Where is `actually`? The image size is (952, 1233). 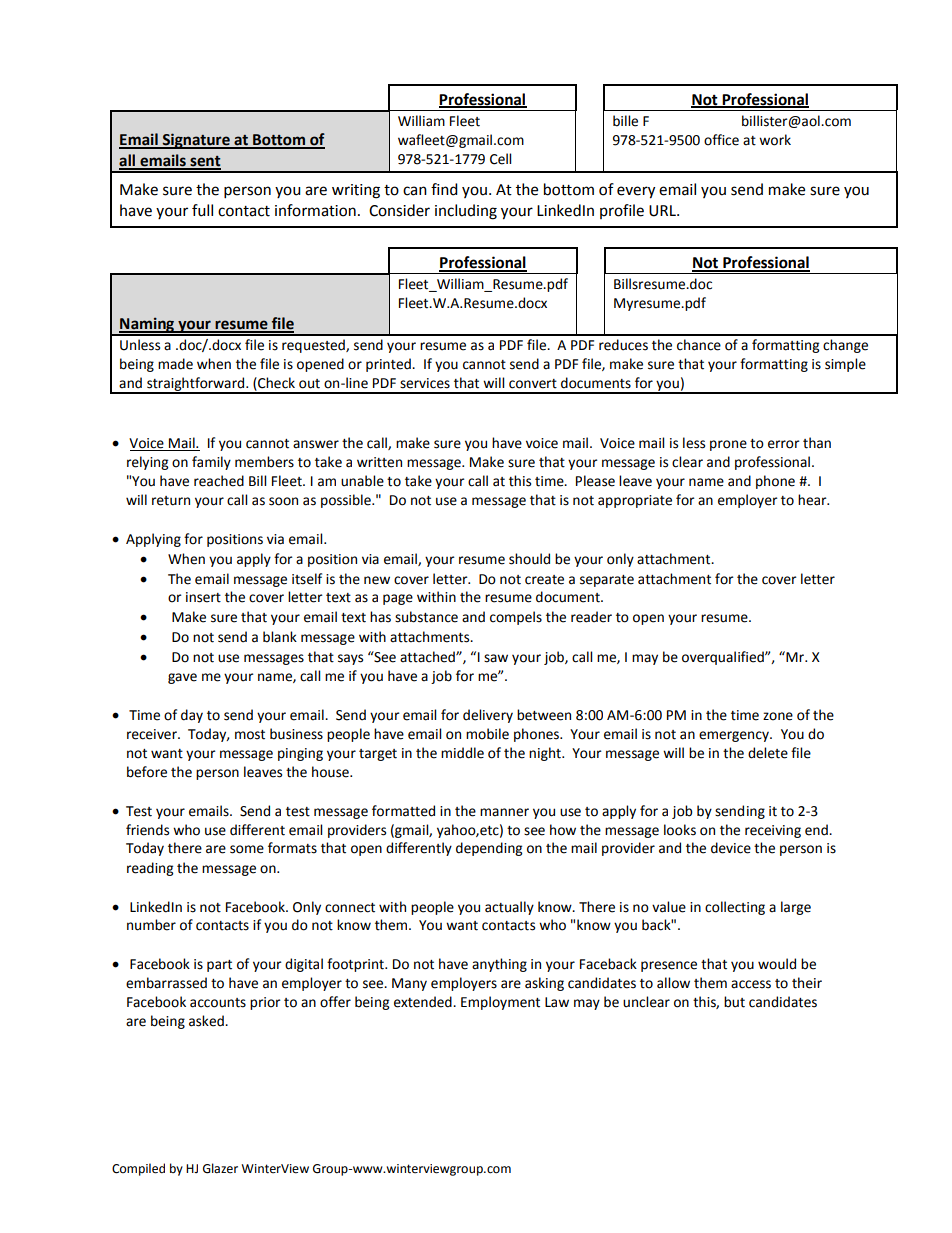 actually is located at coordinates (509, 908).
